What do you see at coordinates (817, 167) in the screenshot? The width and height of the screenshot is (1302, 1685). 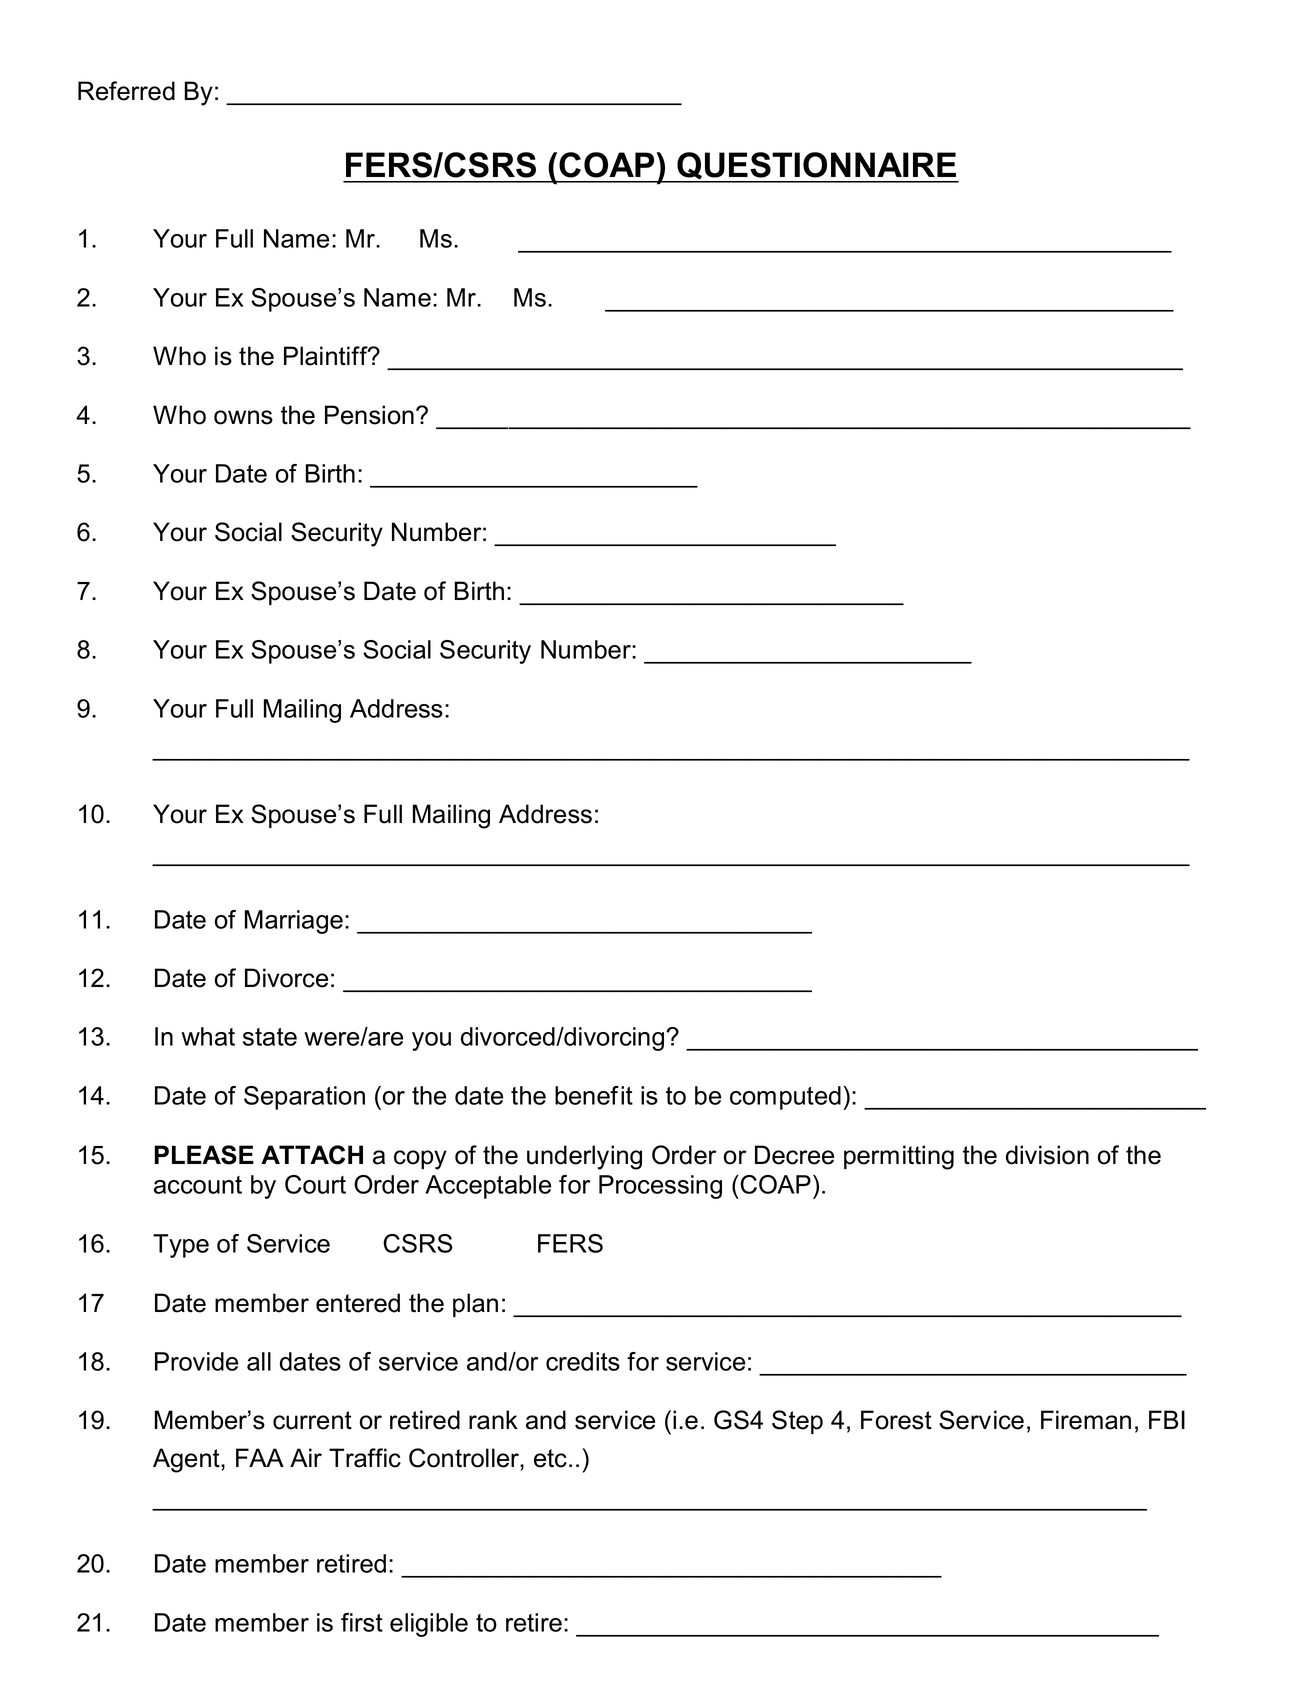 I see `QUESTIONNAIRE` at bounding box center [817, 167].
